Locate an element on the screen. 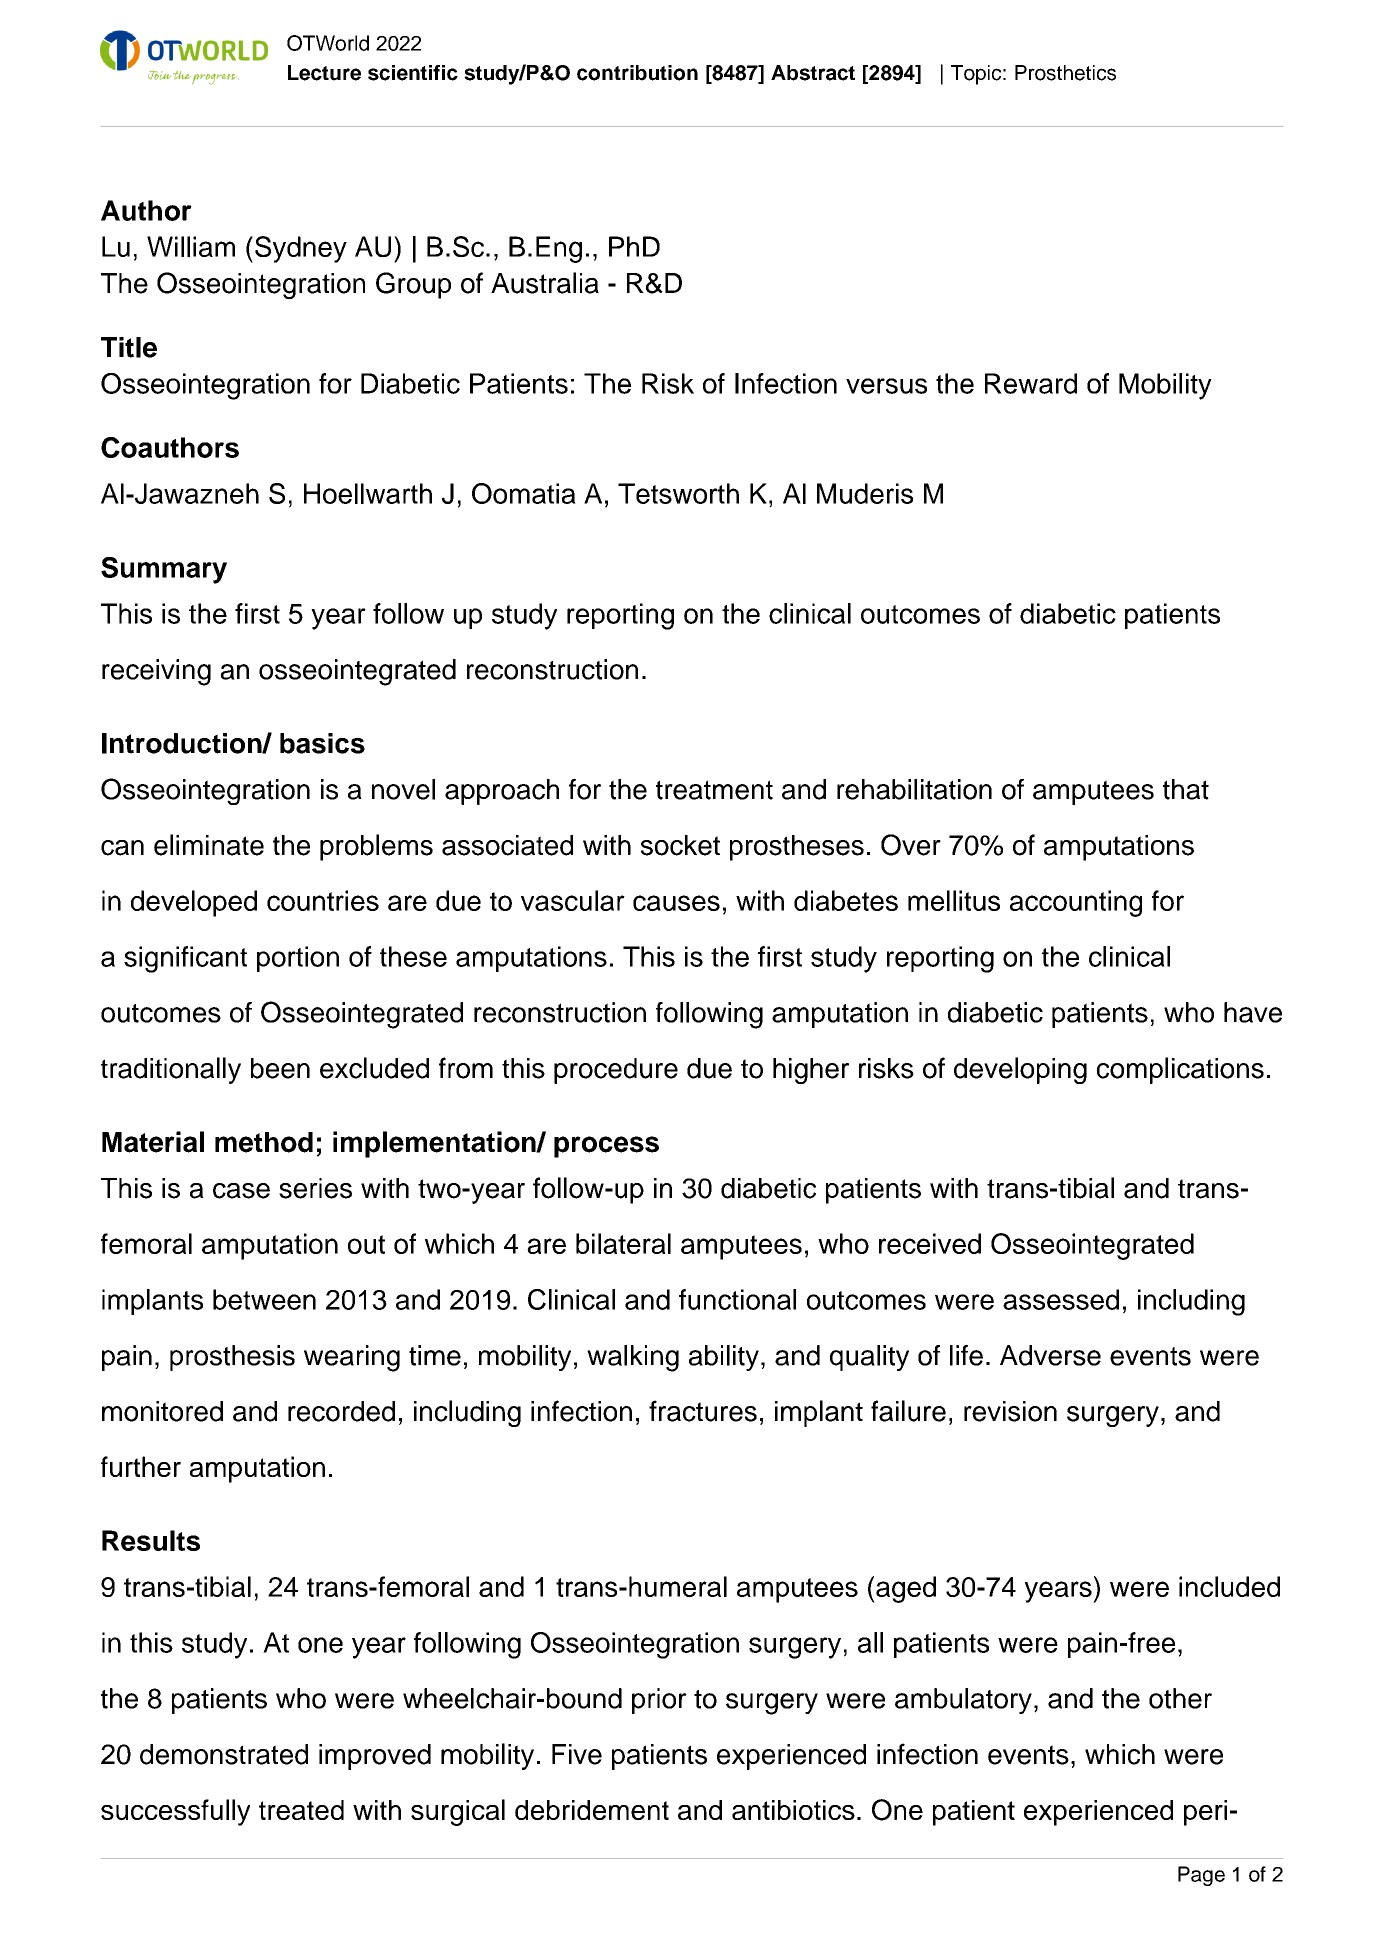 The width and height of the screenshot is (1384, 1956). Prosthetics is located at coordinates (1065, 73).
